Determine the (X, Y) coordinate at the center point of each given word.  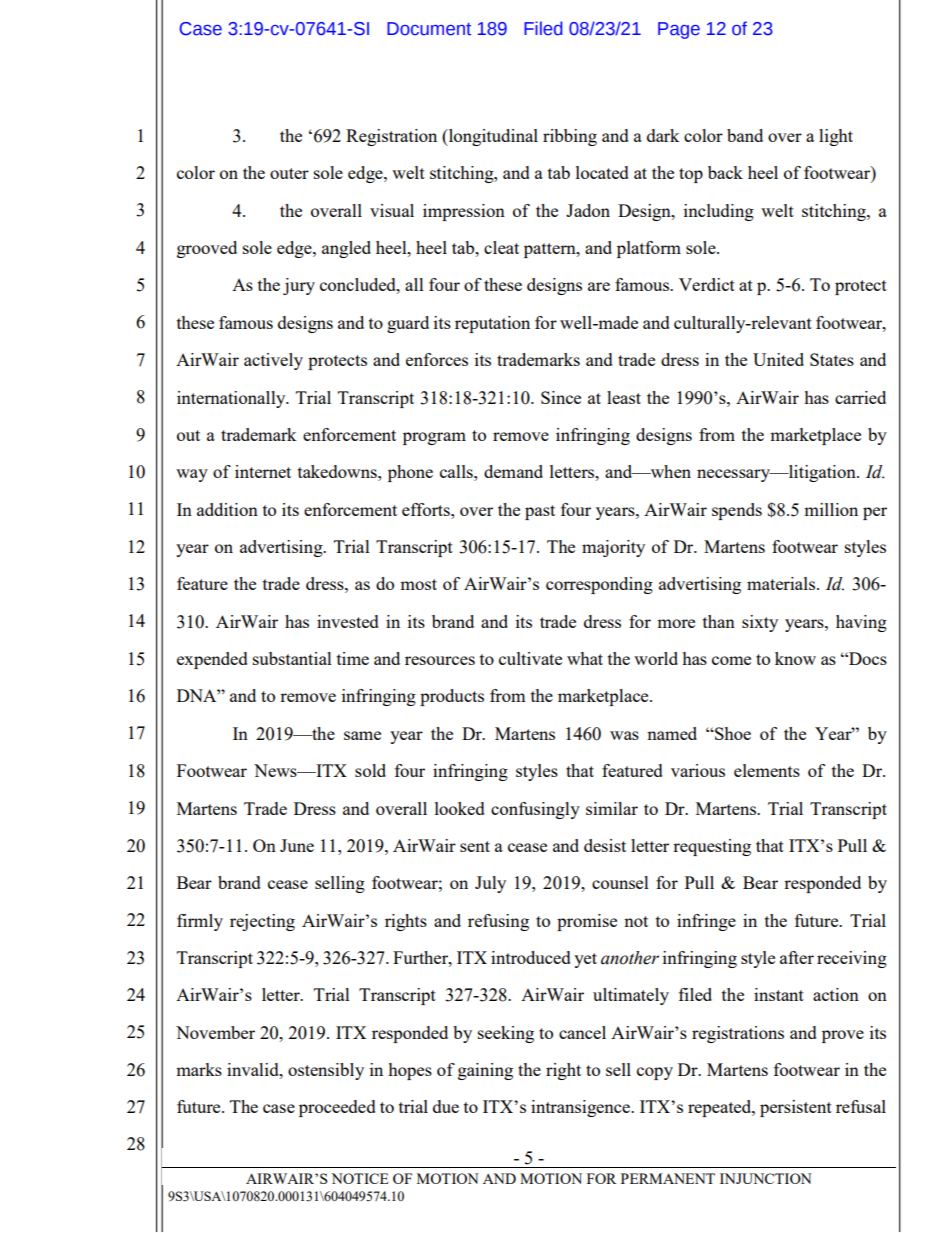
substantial (292, 658)
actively (273, 361)
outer (289, 173)
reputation (492, 324)
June (297, 845)
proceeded (337, 1108)
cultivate (530, 658)
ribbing (570, 137)
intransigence (581, 1108)
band (745, 135)
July (490, 884)
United (778, 359)
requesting (712, 847)
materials (782, 583)
